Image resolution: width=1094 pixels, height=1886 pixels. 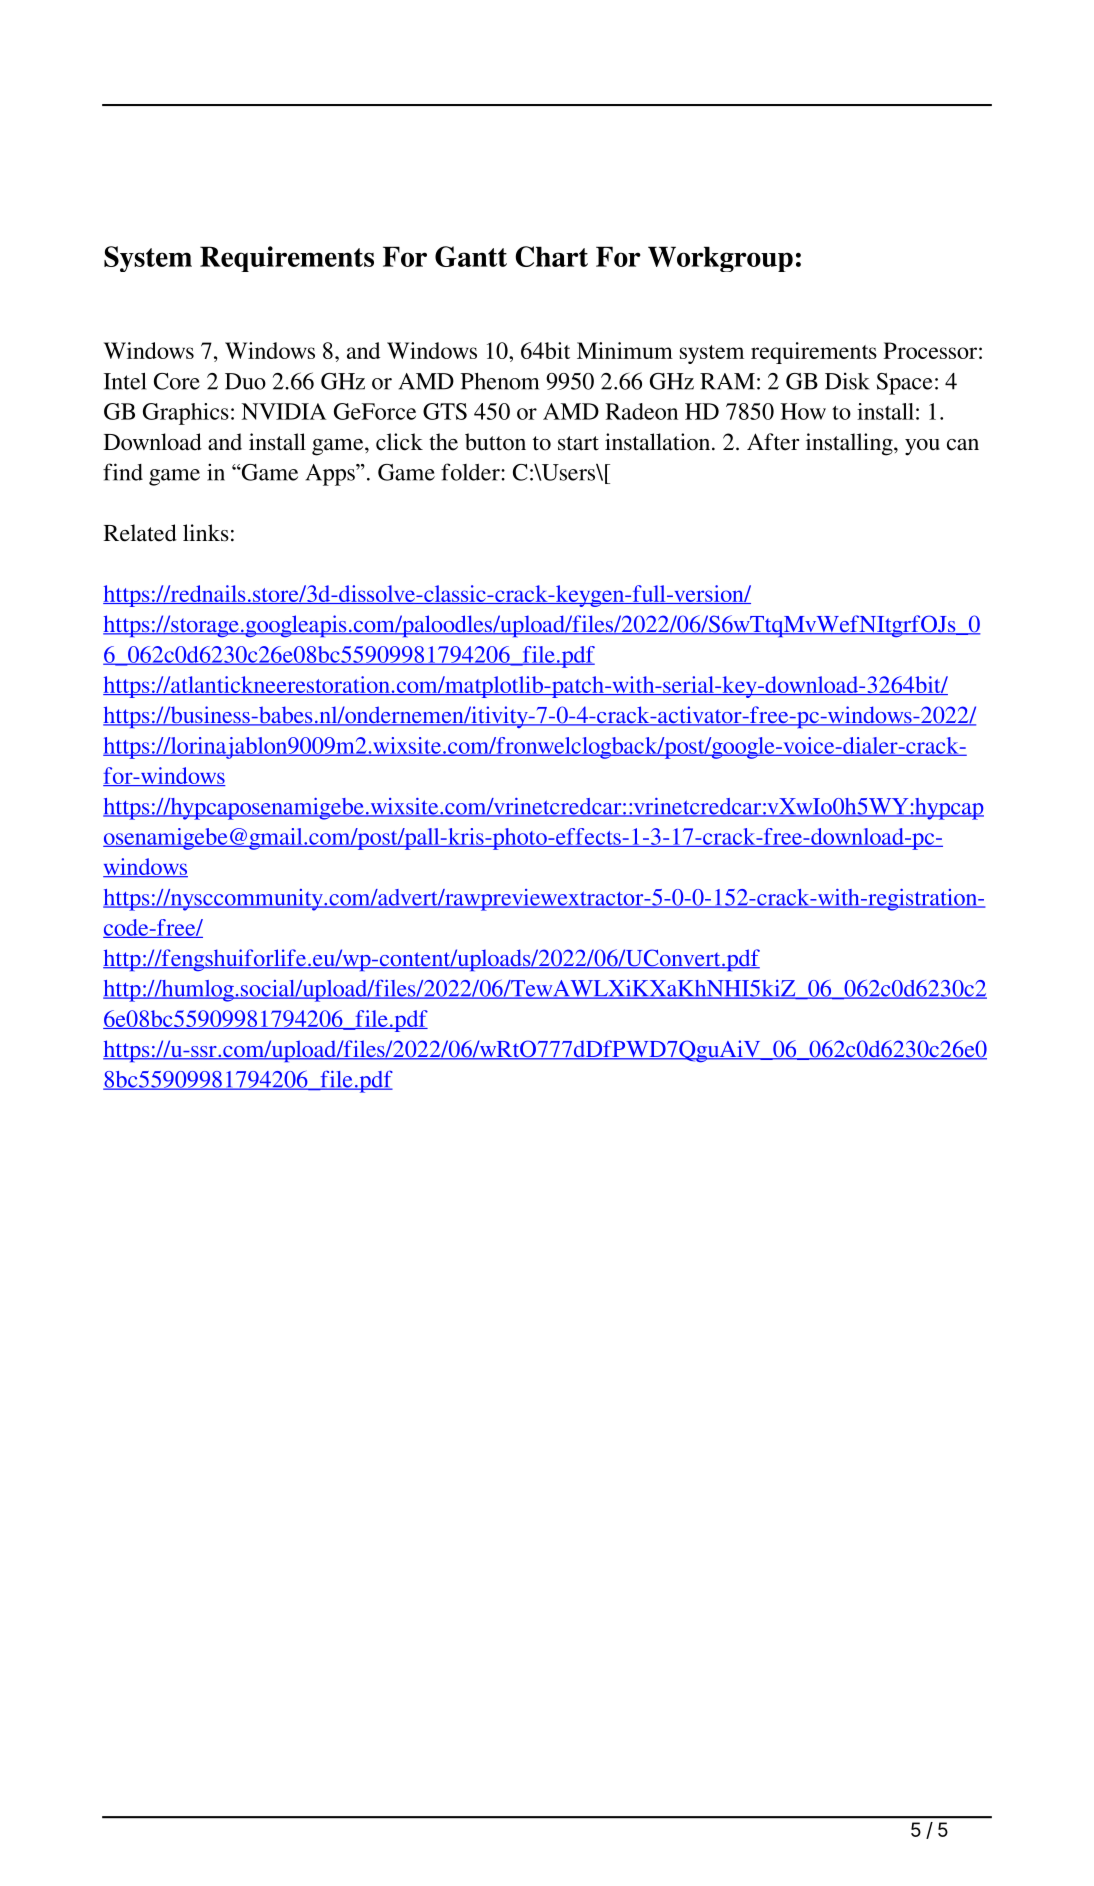 What do you see at coordinates (578, 443) in the screenshot?
I see `start` at bounding box center [578, 443].
